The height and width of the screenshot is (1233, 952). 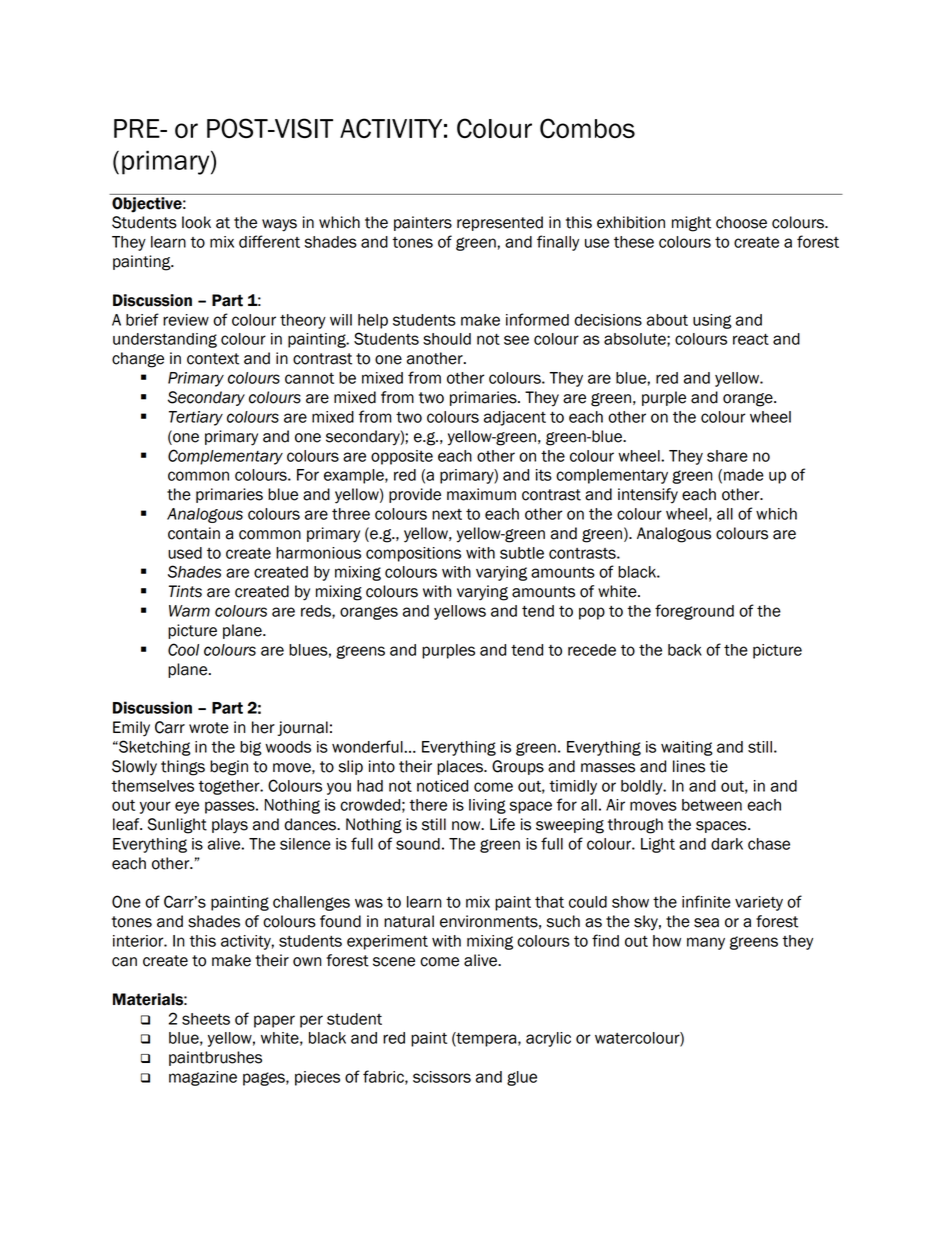 What do you see at coordinates (687, 748) in the screenshot?
I see `waiting` at bounding box center [687, 748].
